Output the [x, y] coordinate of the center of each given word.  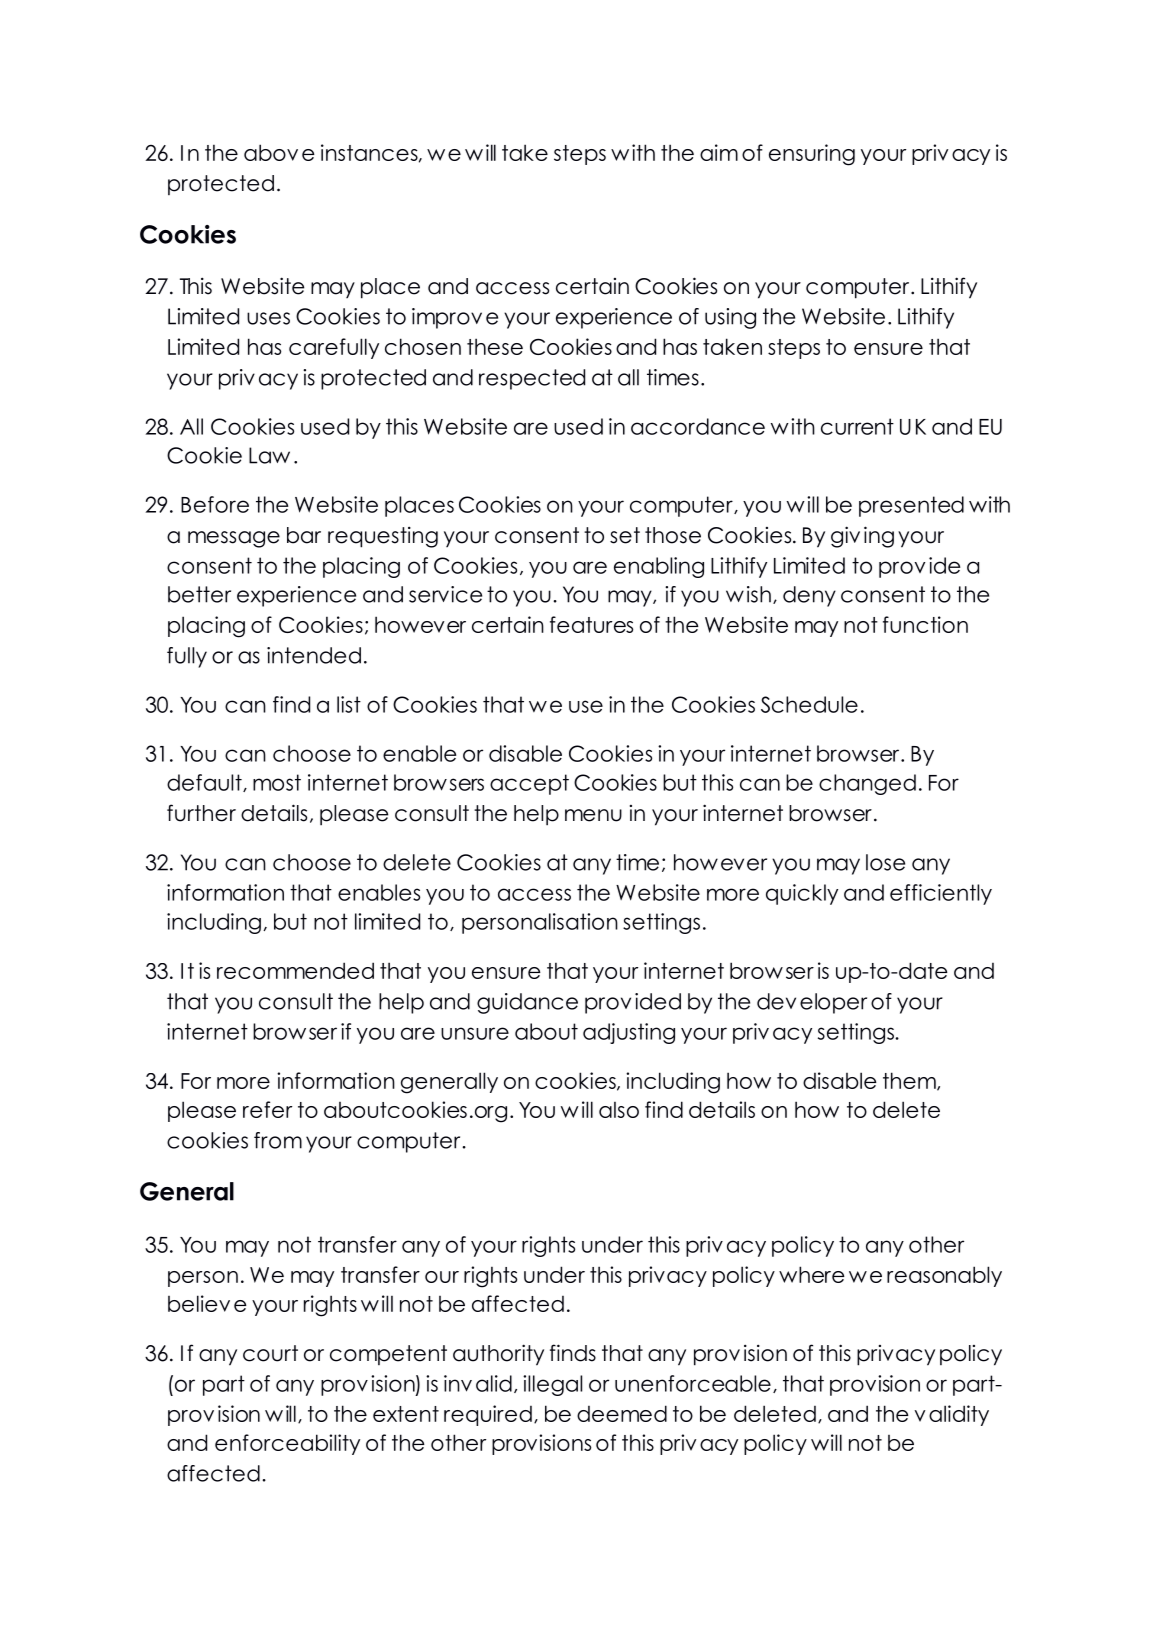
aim [719, 152]
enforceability [287, 1444]
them [910, 1081]
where [812, 1274]
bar [304, 535]
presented [911, 506]
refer [267, 1109]
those [673, 535]
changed [867, 784]
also [619, 1110]
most [277, 782]
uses [268, 318]
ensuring [812, 155]
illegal [552, 1385]
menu [593, 815]
